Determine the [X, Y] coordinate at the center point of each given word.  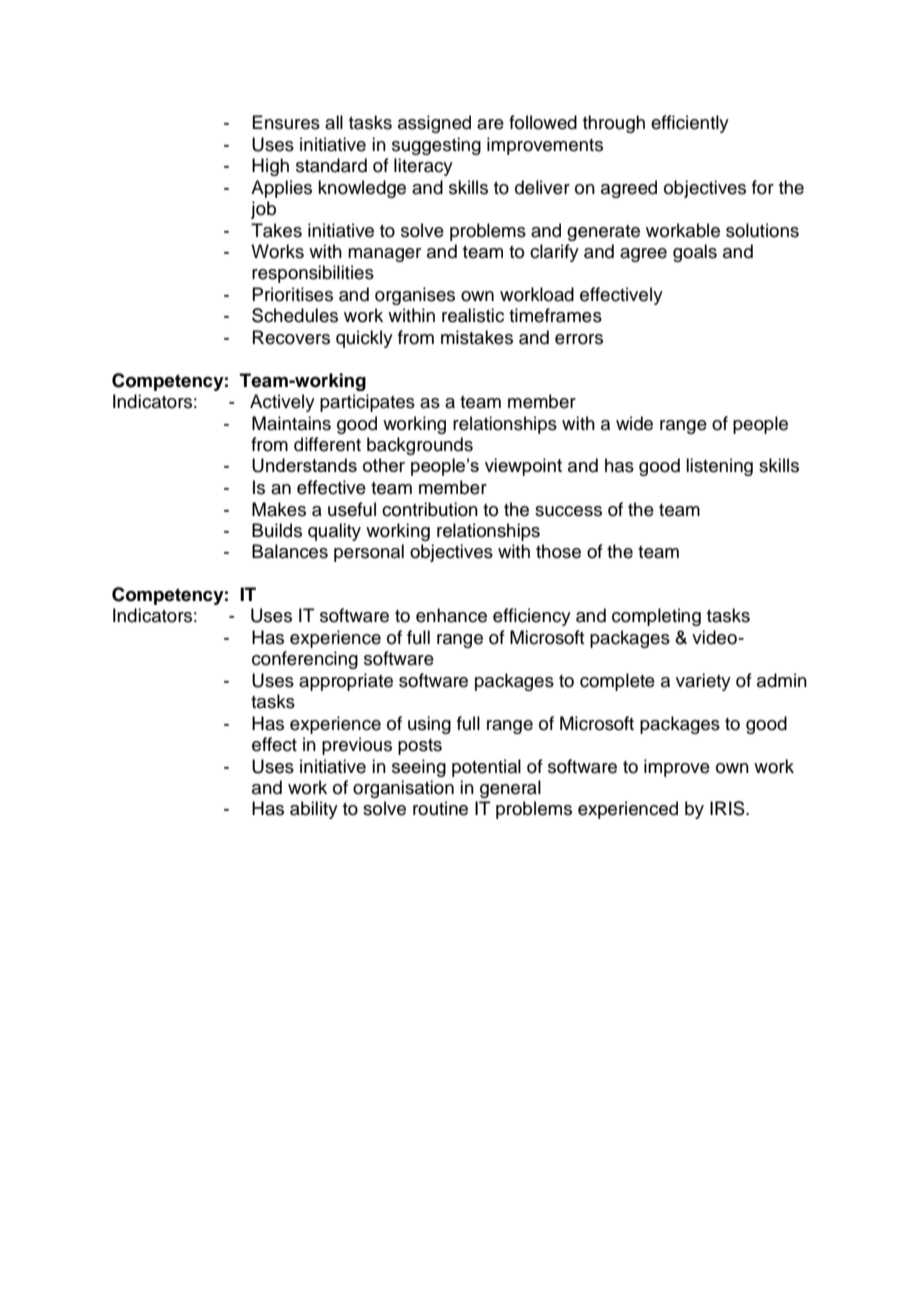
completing [656, 617]
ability [314, 810]
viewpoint [523, 467]
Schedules [295, 315]
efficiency [532, 617]
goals [695, 253]
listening [719, 467]
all [334, 122]
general [510, 789]
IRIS [728, 808]
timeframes [555, 315]
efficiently [690, 124]
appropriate [346, 682]
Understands [304, 465]
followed [543, 122]
